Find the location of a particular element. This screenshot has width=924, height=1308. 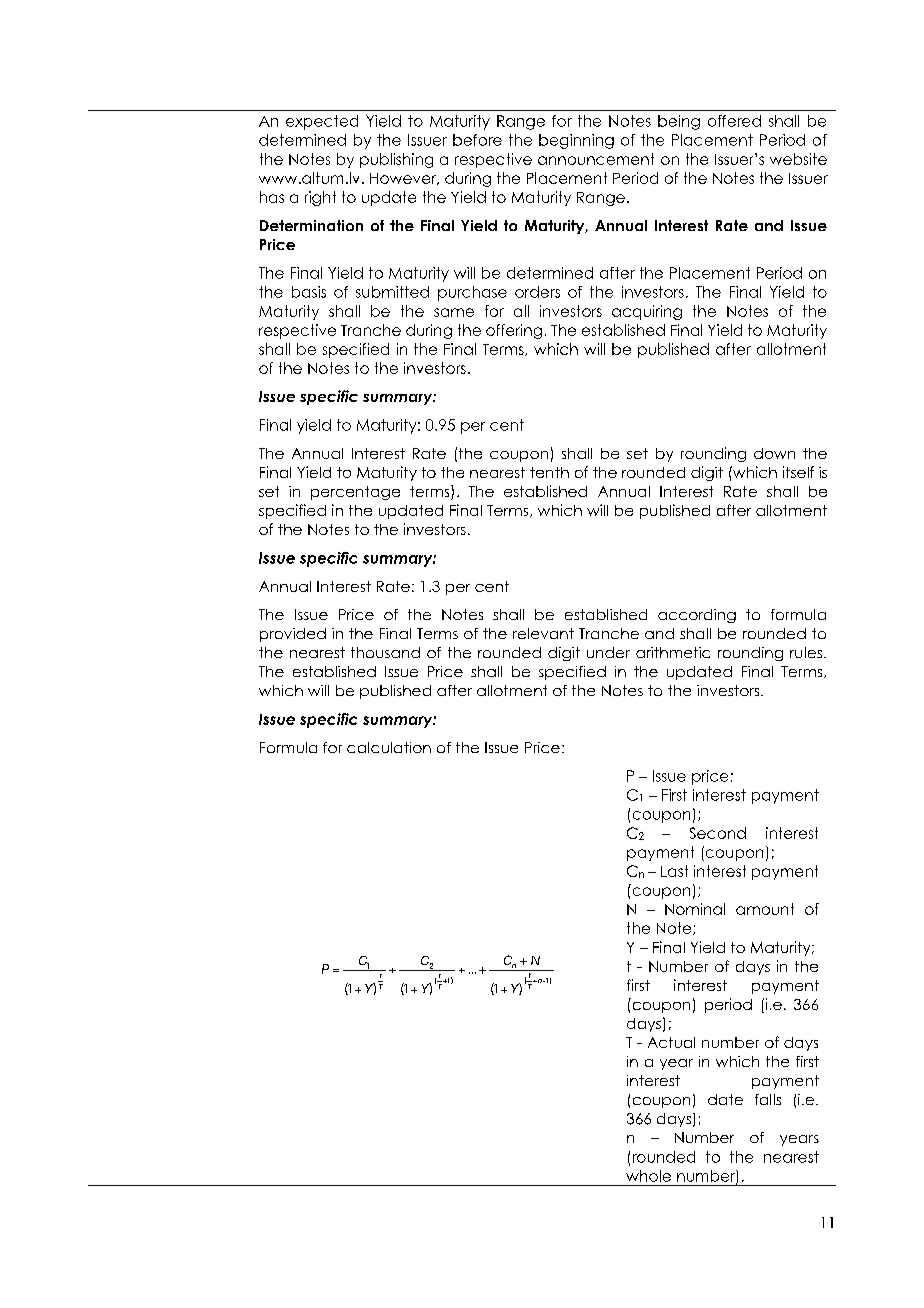

beginning is located at coordinates (576, 141).
